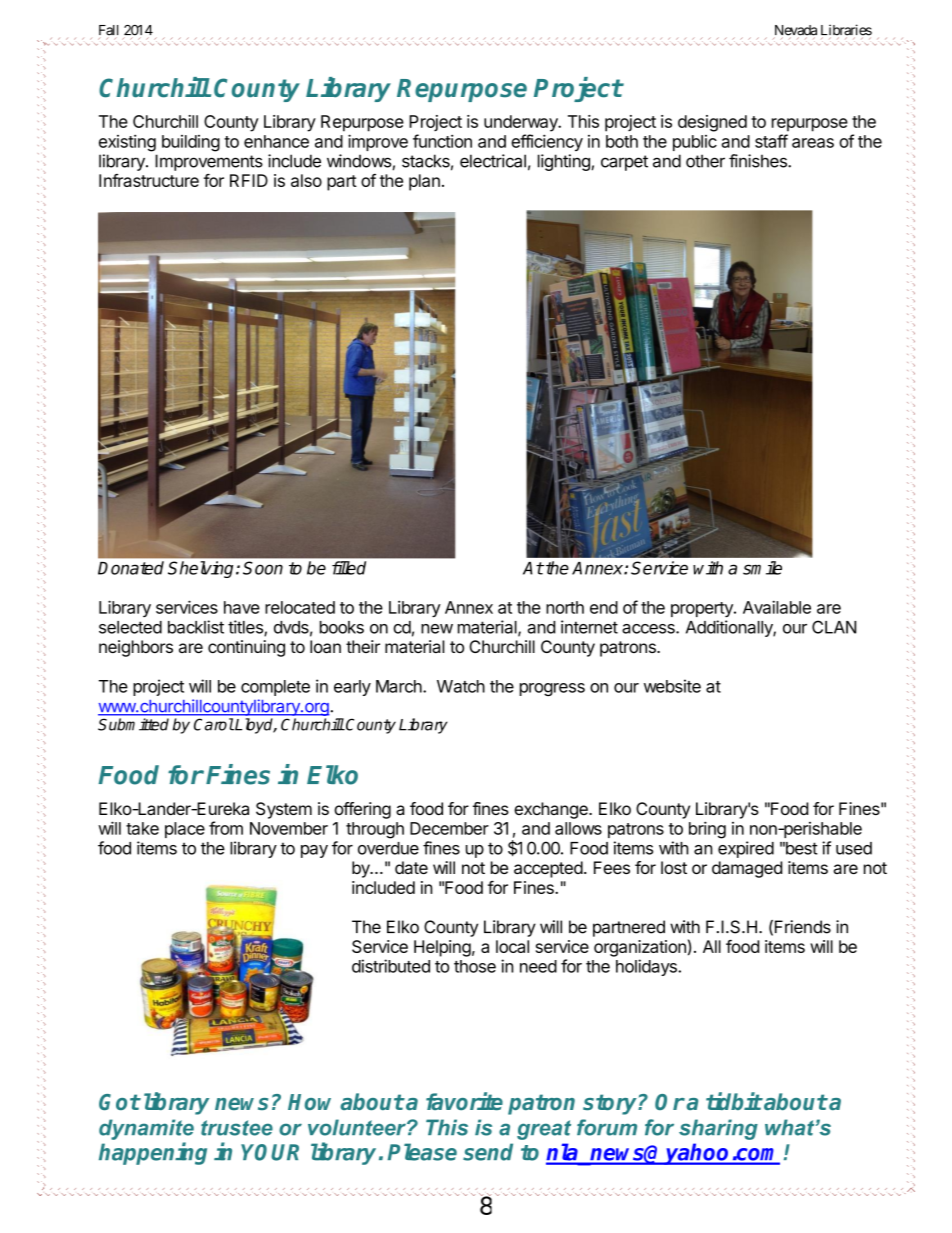 Image resolution: width=952 pixels, height=1233 pixels. Describe the element at coordinates (464, 1101) in the page. I see `favorite` at that location.
